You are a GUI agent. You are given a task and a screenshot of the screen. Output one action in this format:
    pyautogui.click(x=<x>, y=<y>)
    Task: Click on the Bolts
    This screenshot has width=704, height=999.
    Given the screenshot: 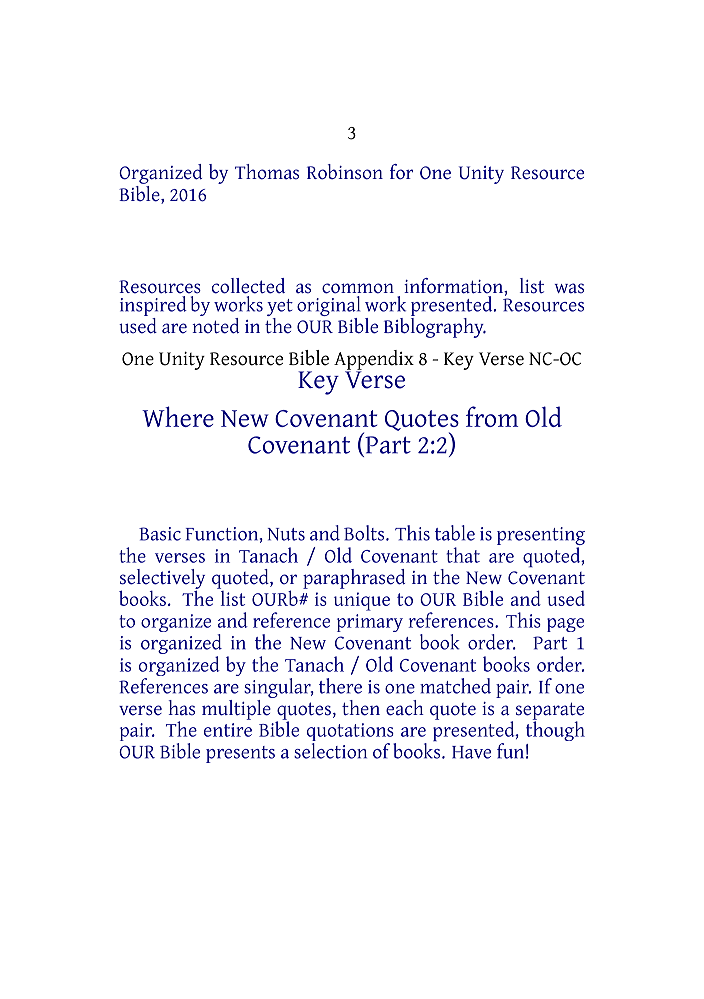 What is the action you would take?
    pyautogui.click(x=365, y=533)
